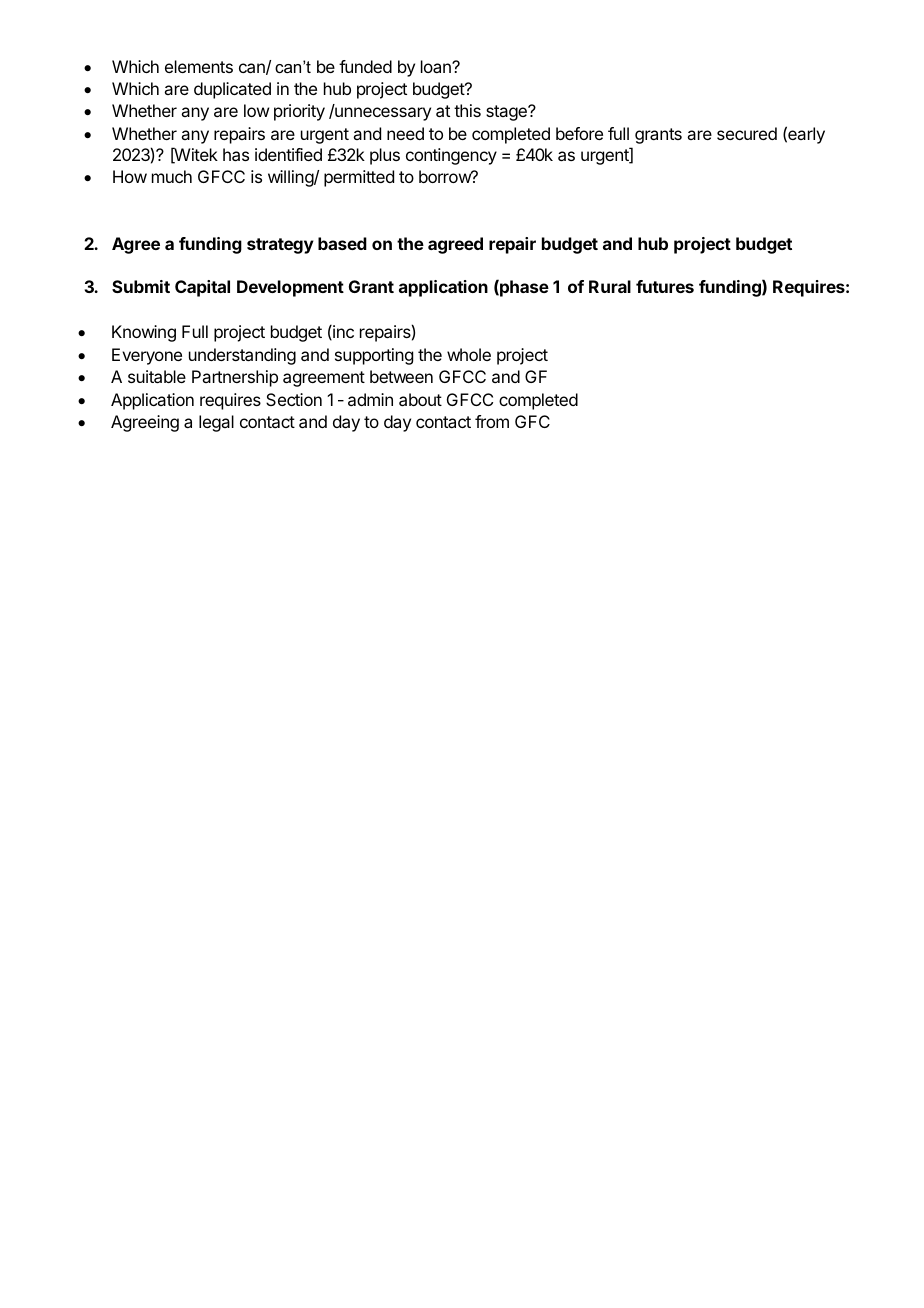  I want to click on much, so click(172, 176).
